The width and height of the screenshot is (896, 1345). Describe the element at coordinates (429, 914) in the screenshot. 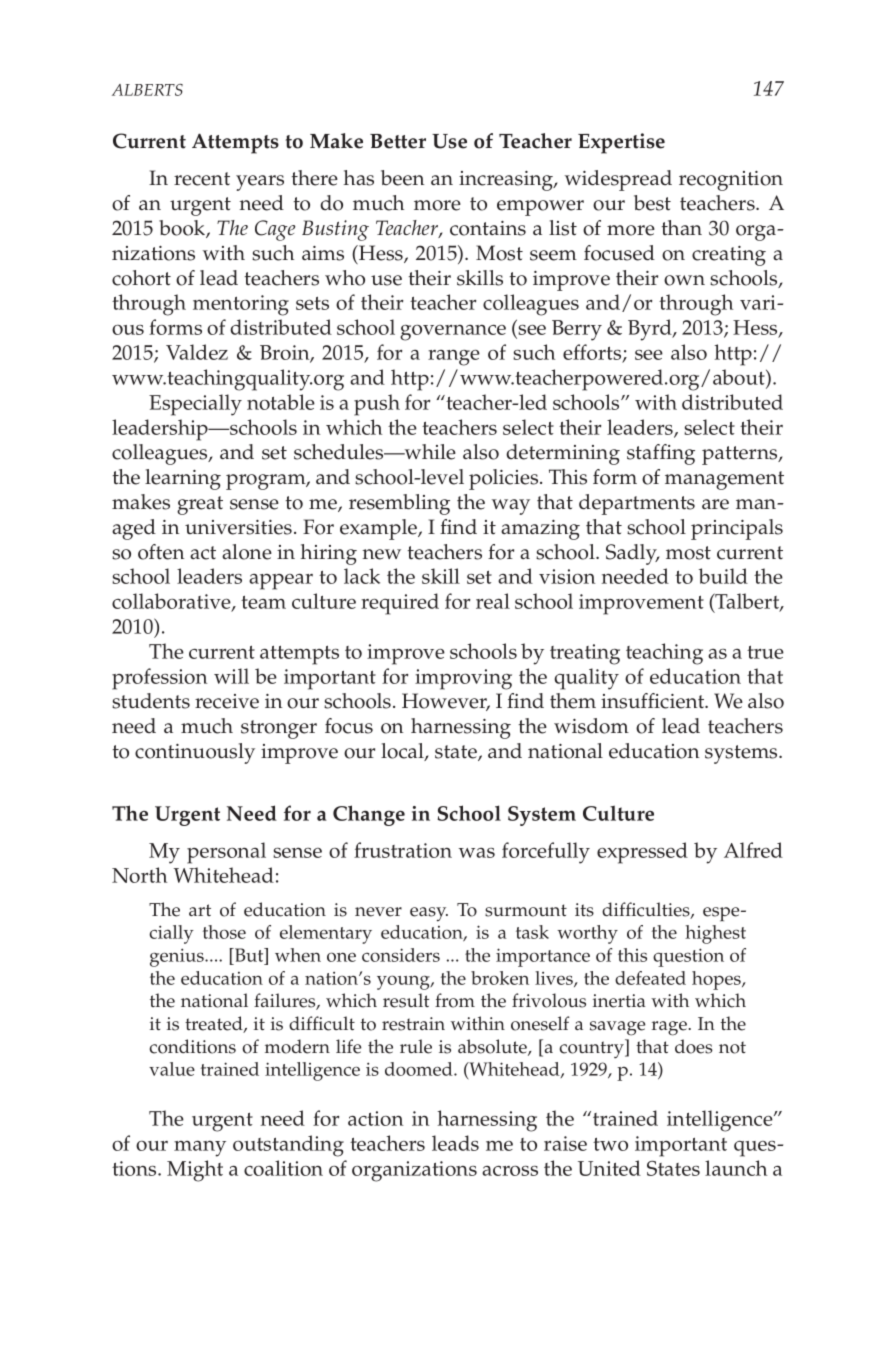

I see `easy` at that location.
